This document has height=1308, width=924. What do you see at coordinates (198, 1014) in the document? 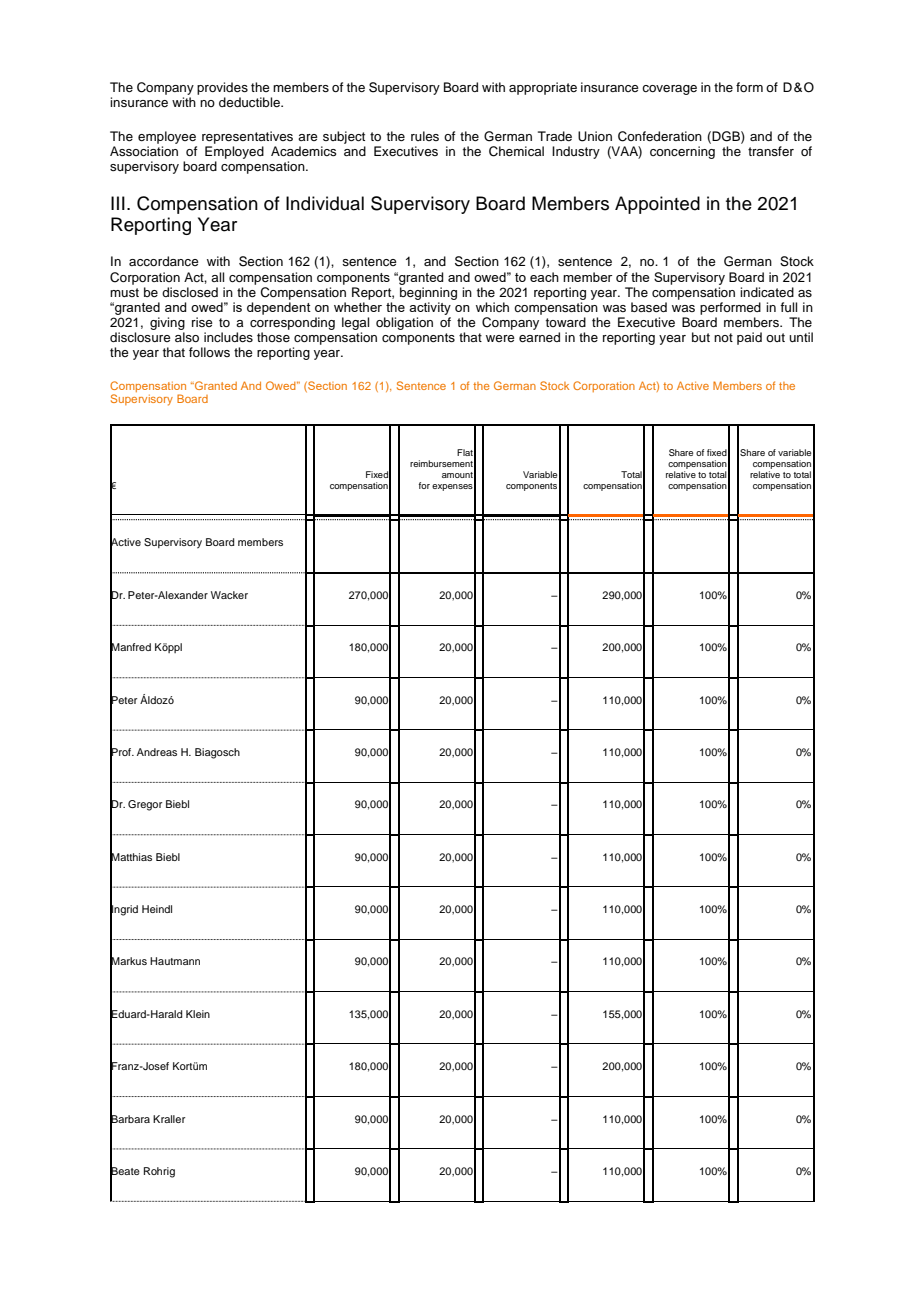
I see `Klein` at bounding box center [198, 1014].
